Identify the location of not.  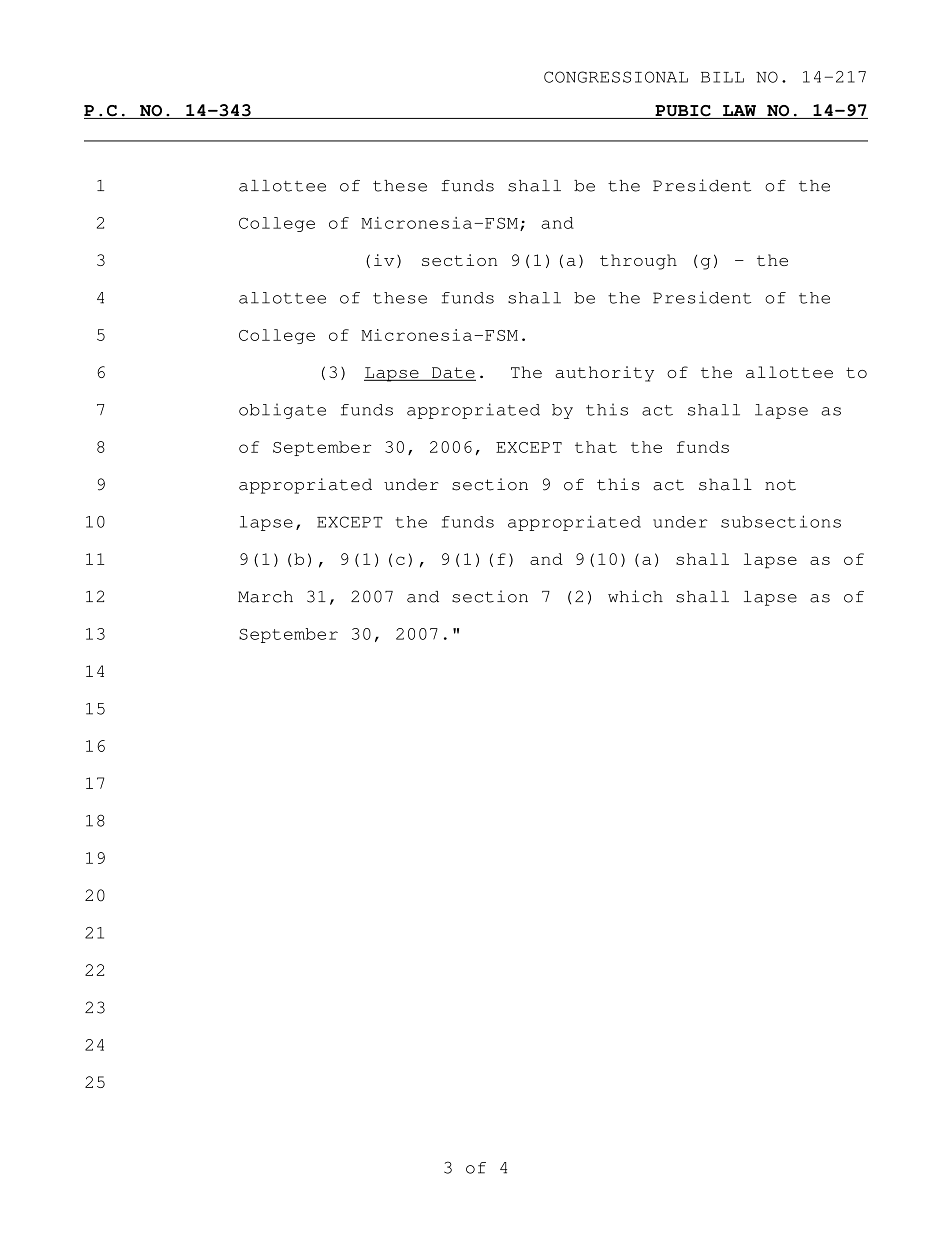
(780, 485).
